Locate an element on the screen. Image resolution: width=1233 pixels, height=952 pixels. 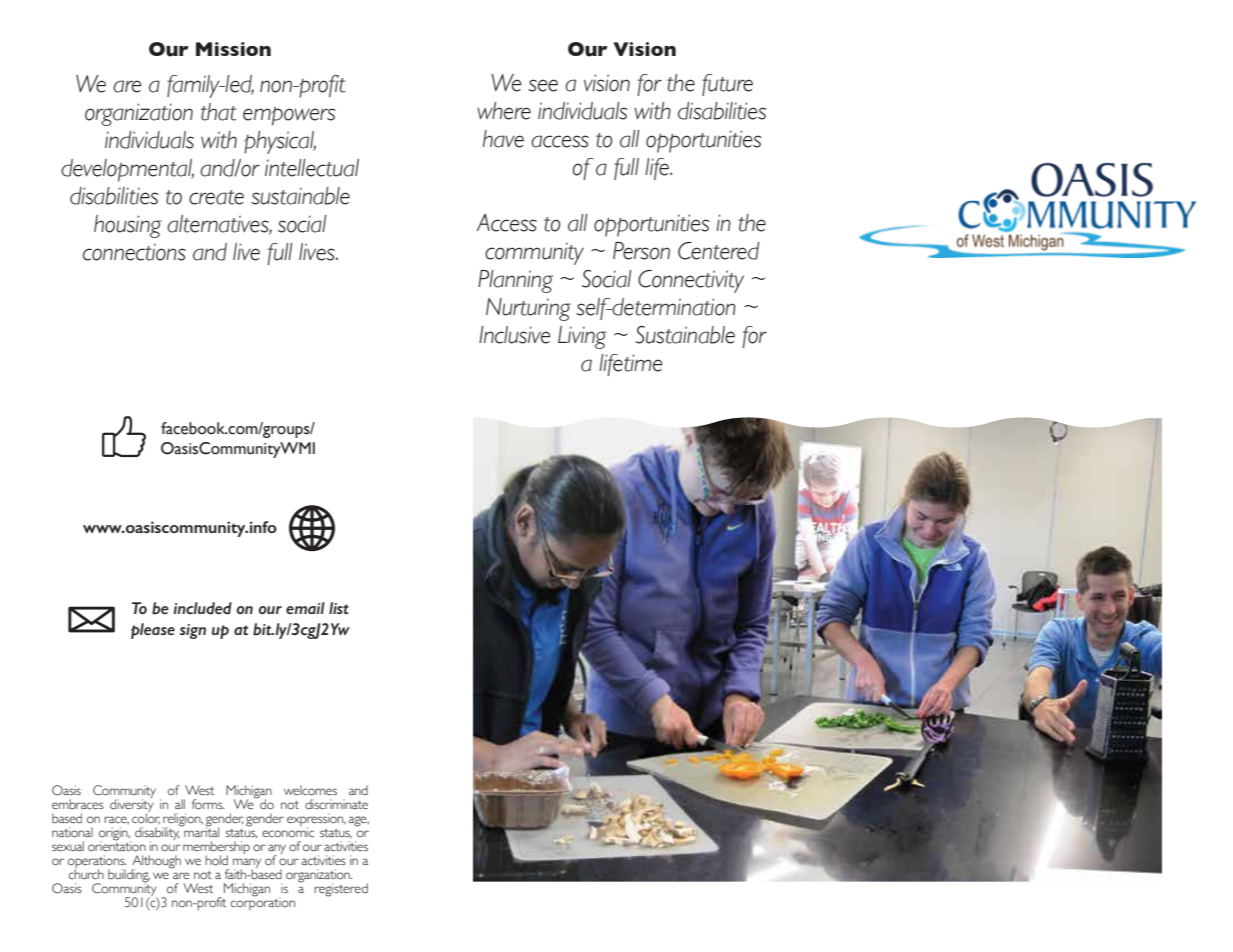
discriminate is located at coordinates (336, 804).
